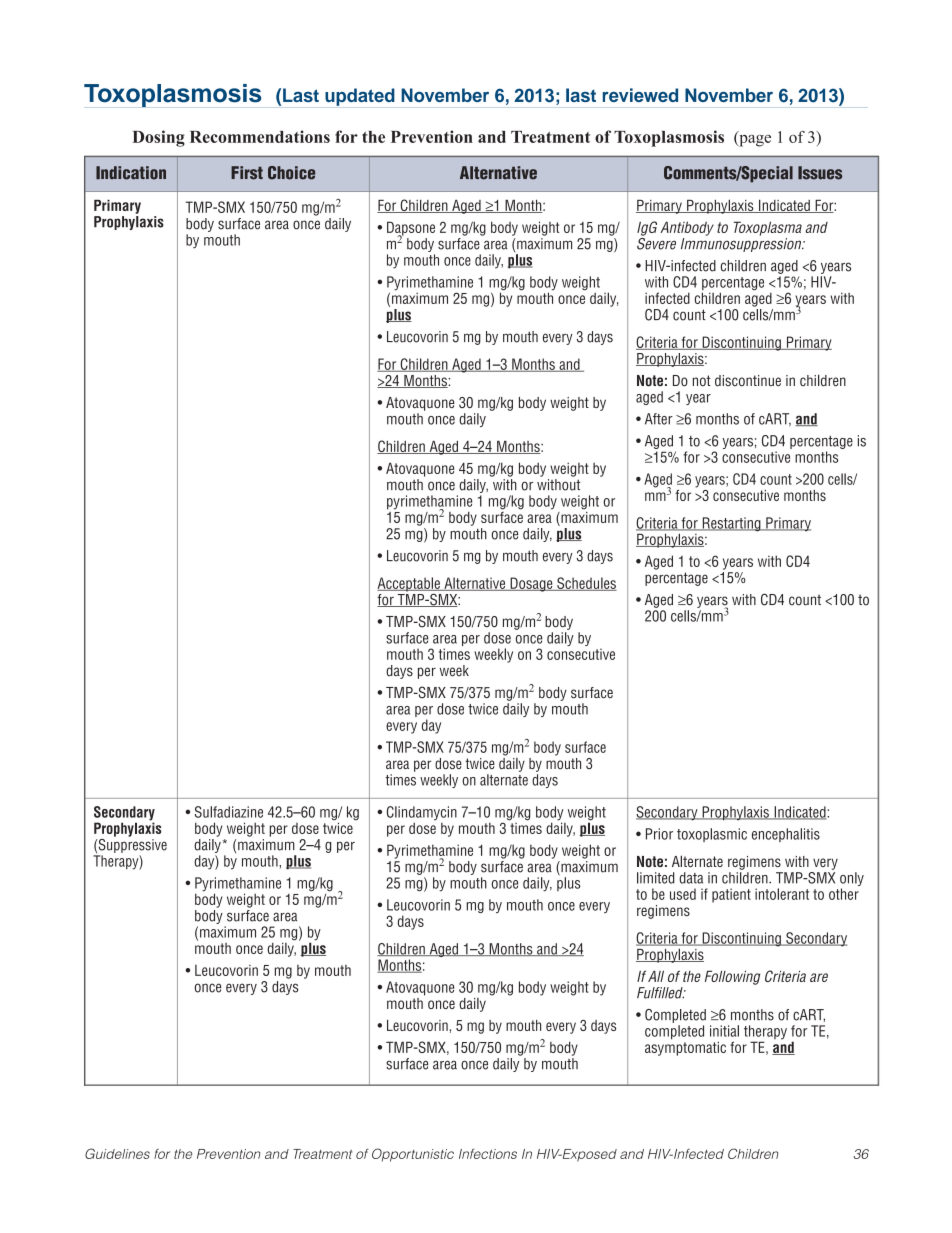 The width and height of the screenshot is (952, 1233). Describe the element at coordinates (117, 1153) in the screenshot. I see `Guidelines` at that location.
